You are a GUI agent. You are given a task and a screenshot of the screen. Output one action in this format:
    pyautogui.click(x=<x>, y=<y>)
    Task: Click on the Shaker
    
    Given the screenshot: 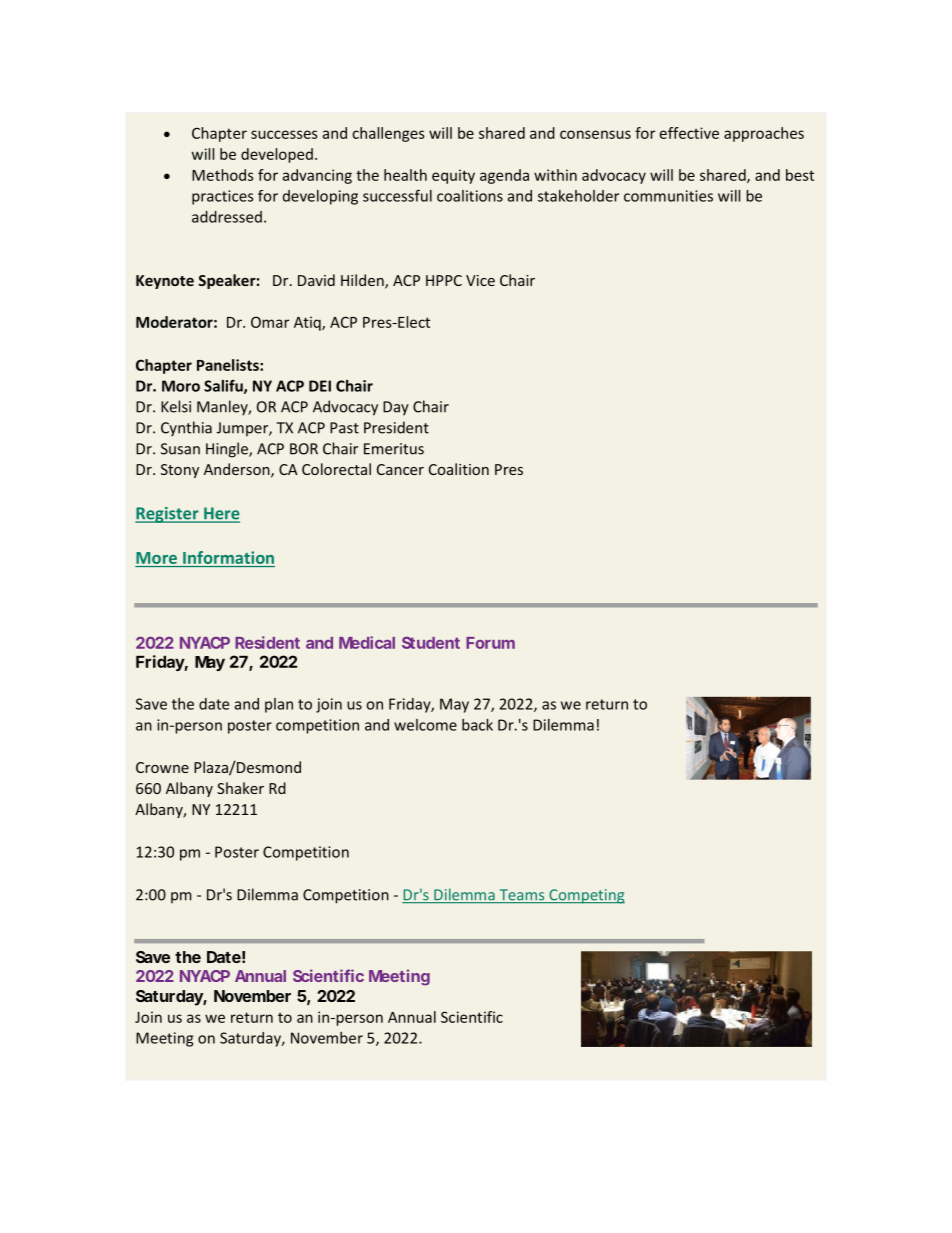 What is the action you would take?
    pyautogui.click(x=240, y=788)
